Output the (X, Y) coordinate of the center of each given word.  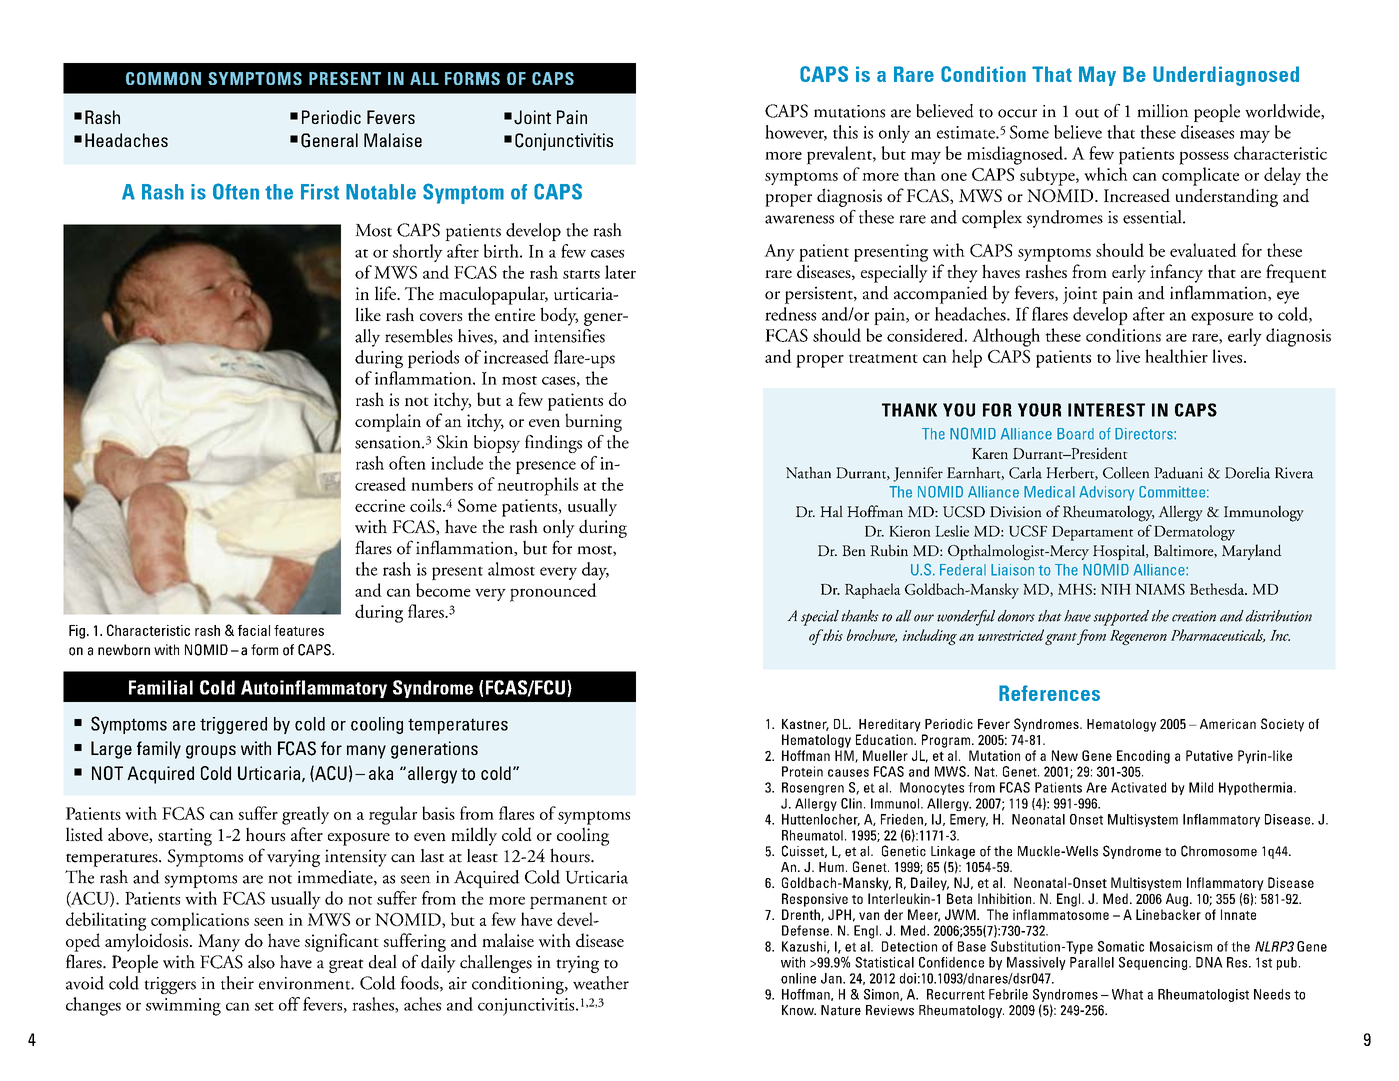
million (1163, 111)
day (595, 571)
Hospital (1120, 552)
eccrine (380, 505)
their (237, 983)
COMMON (163, 78)
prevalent (840, 155)
